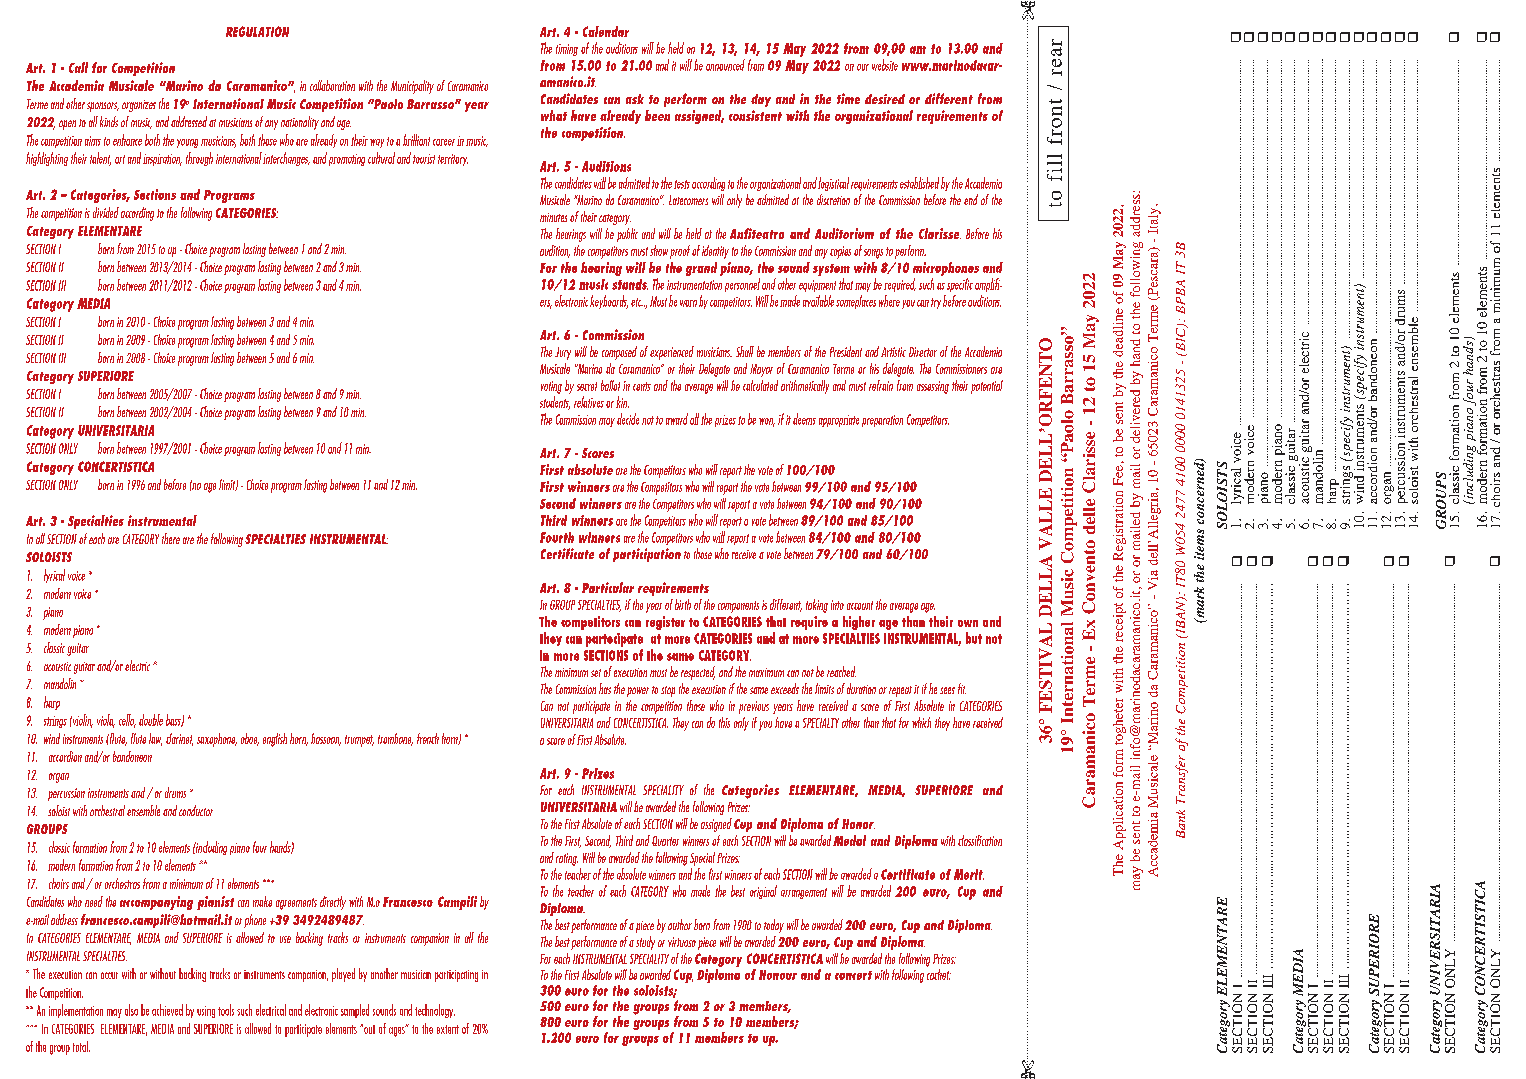  Describe the element at coordinates (103, 107) in the screenshot. I see `sponsors` at that location.
